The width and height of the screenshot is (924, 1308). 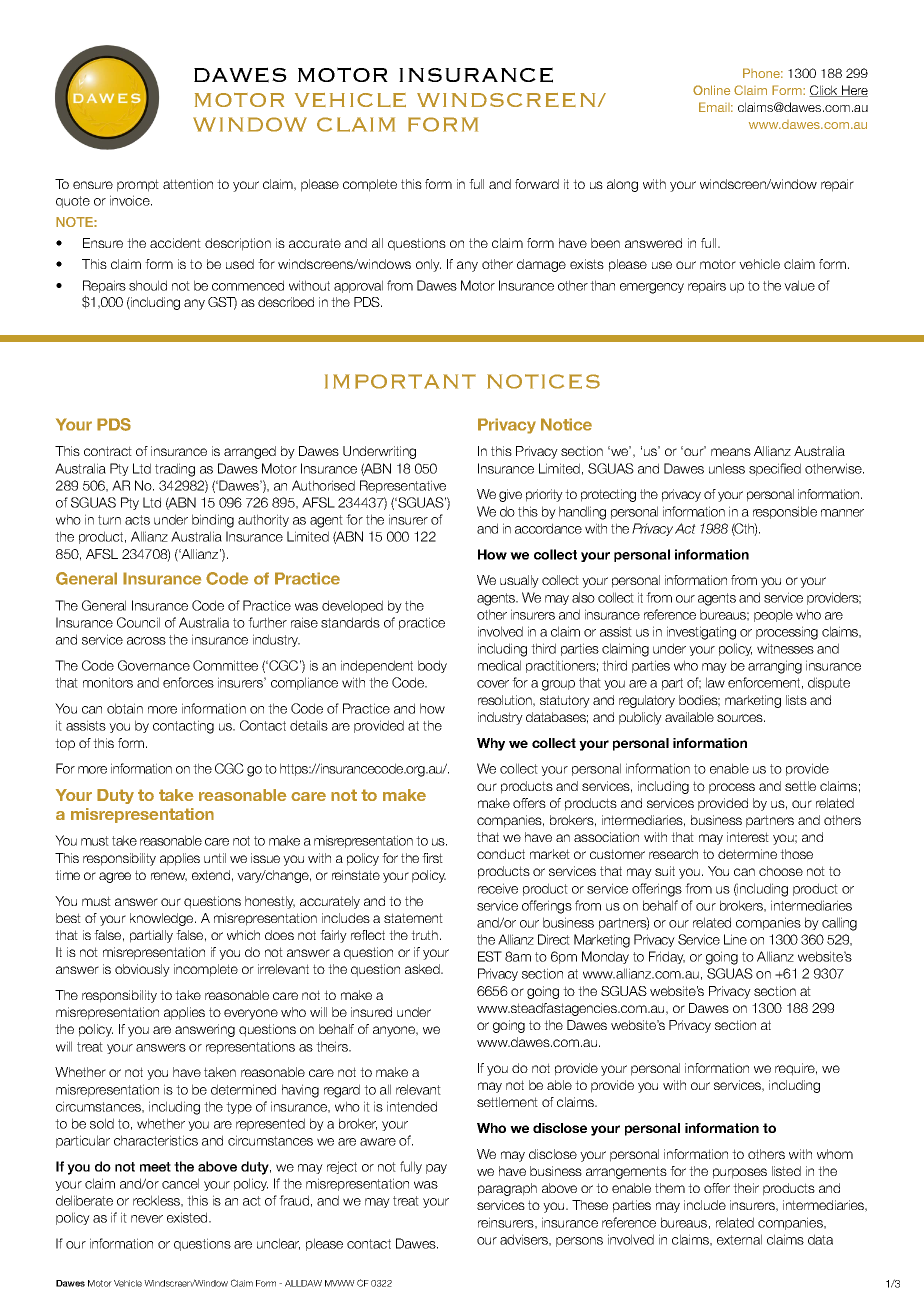 I want to click on attention, so click(x=188, y=184).
